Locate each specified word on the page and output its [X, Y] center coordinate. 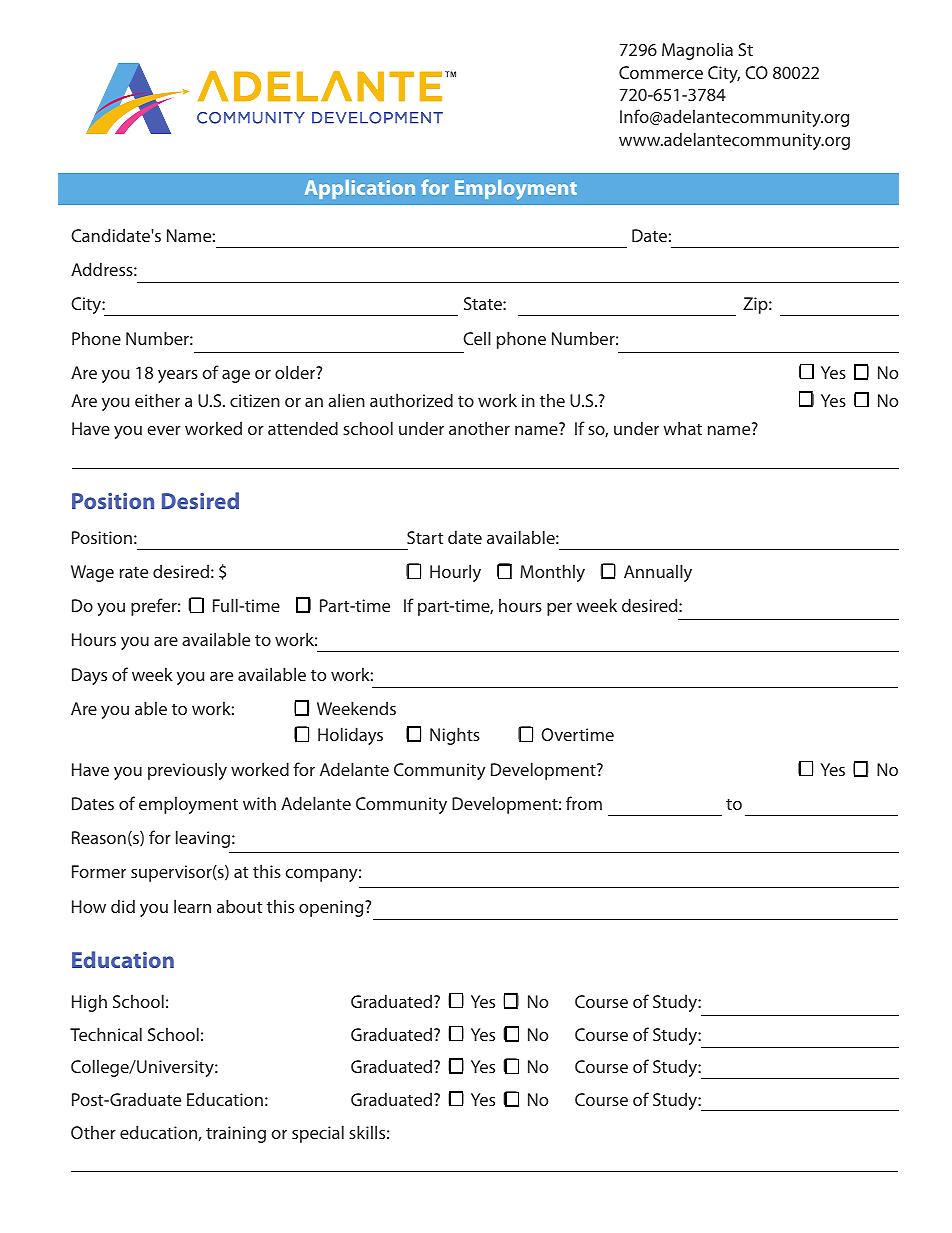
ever [164, 430]
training [236, 1134]
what [682, 428]
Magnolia [697, 51]
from [584, 803]
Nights [455, 736]
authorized [411, 400]
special [318, 1134]
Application [360, 189]
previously [187, 771]
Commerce [661, 72]
